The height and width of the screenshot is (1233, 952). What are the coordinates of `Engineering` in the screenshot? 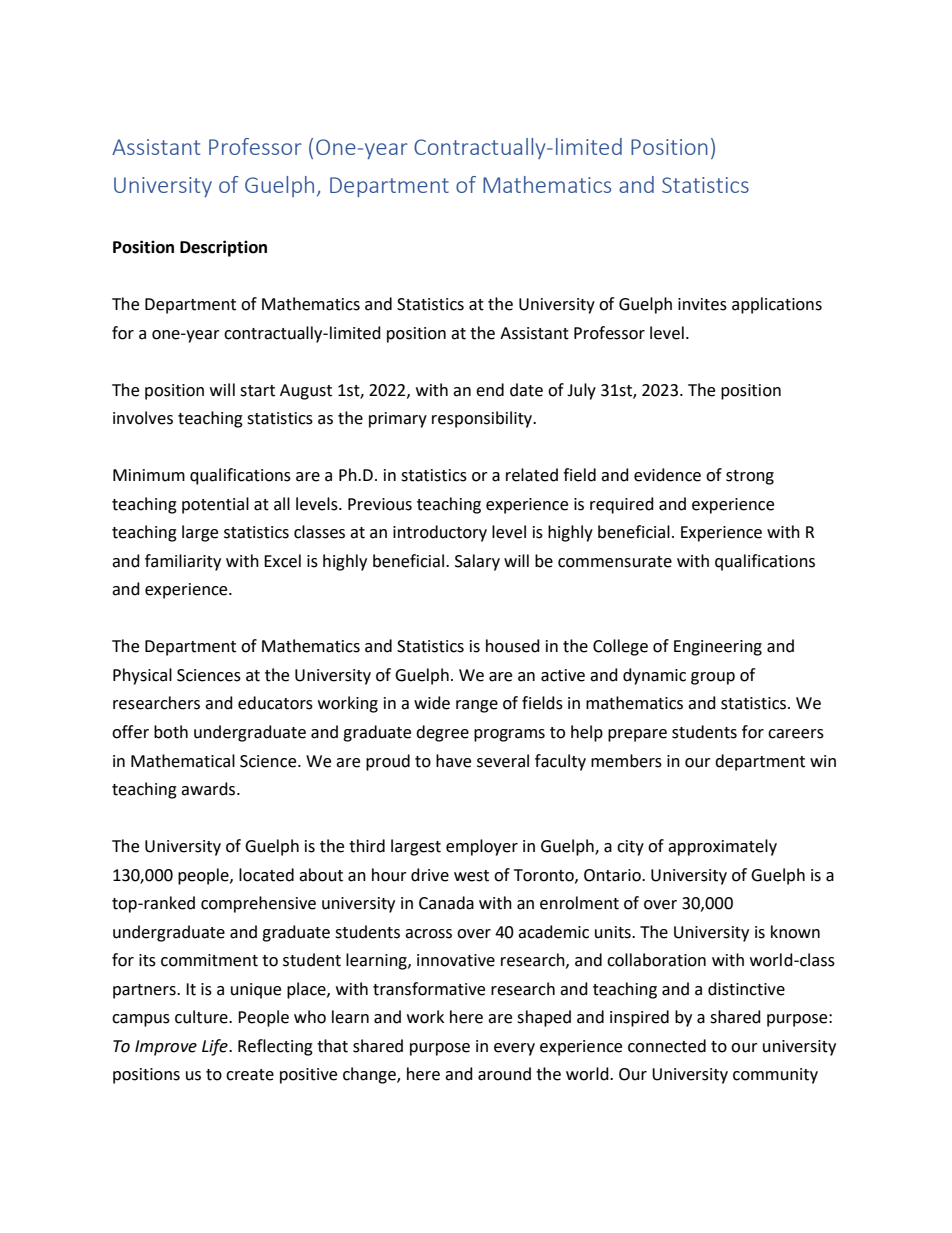 It's located at (718, 648).
